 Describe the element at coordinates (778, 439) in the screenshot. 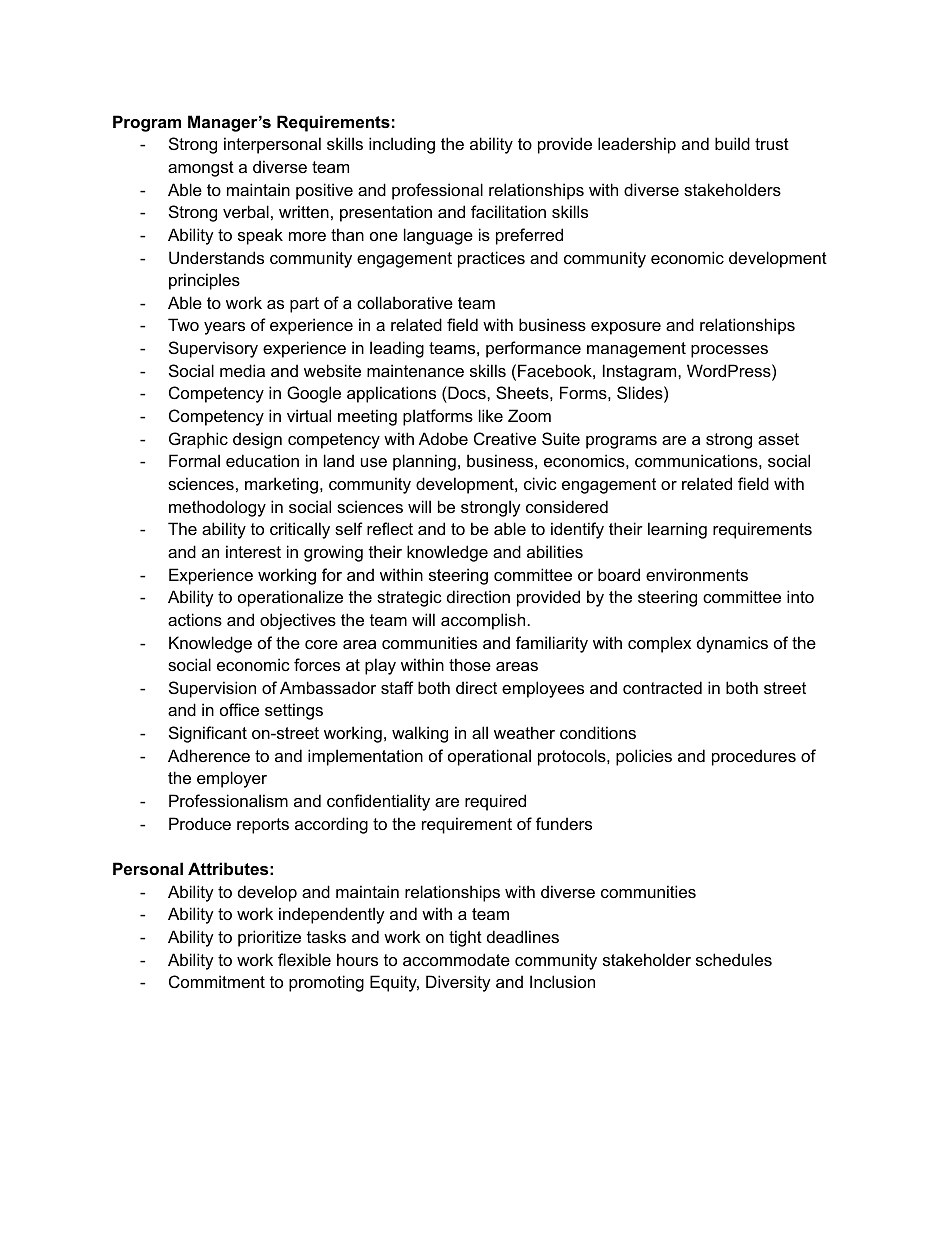

I see `asset` at that location.
